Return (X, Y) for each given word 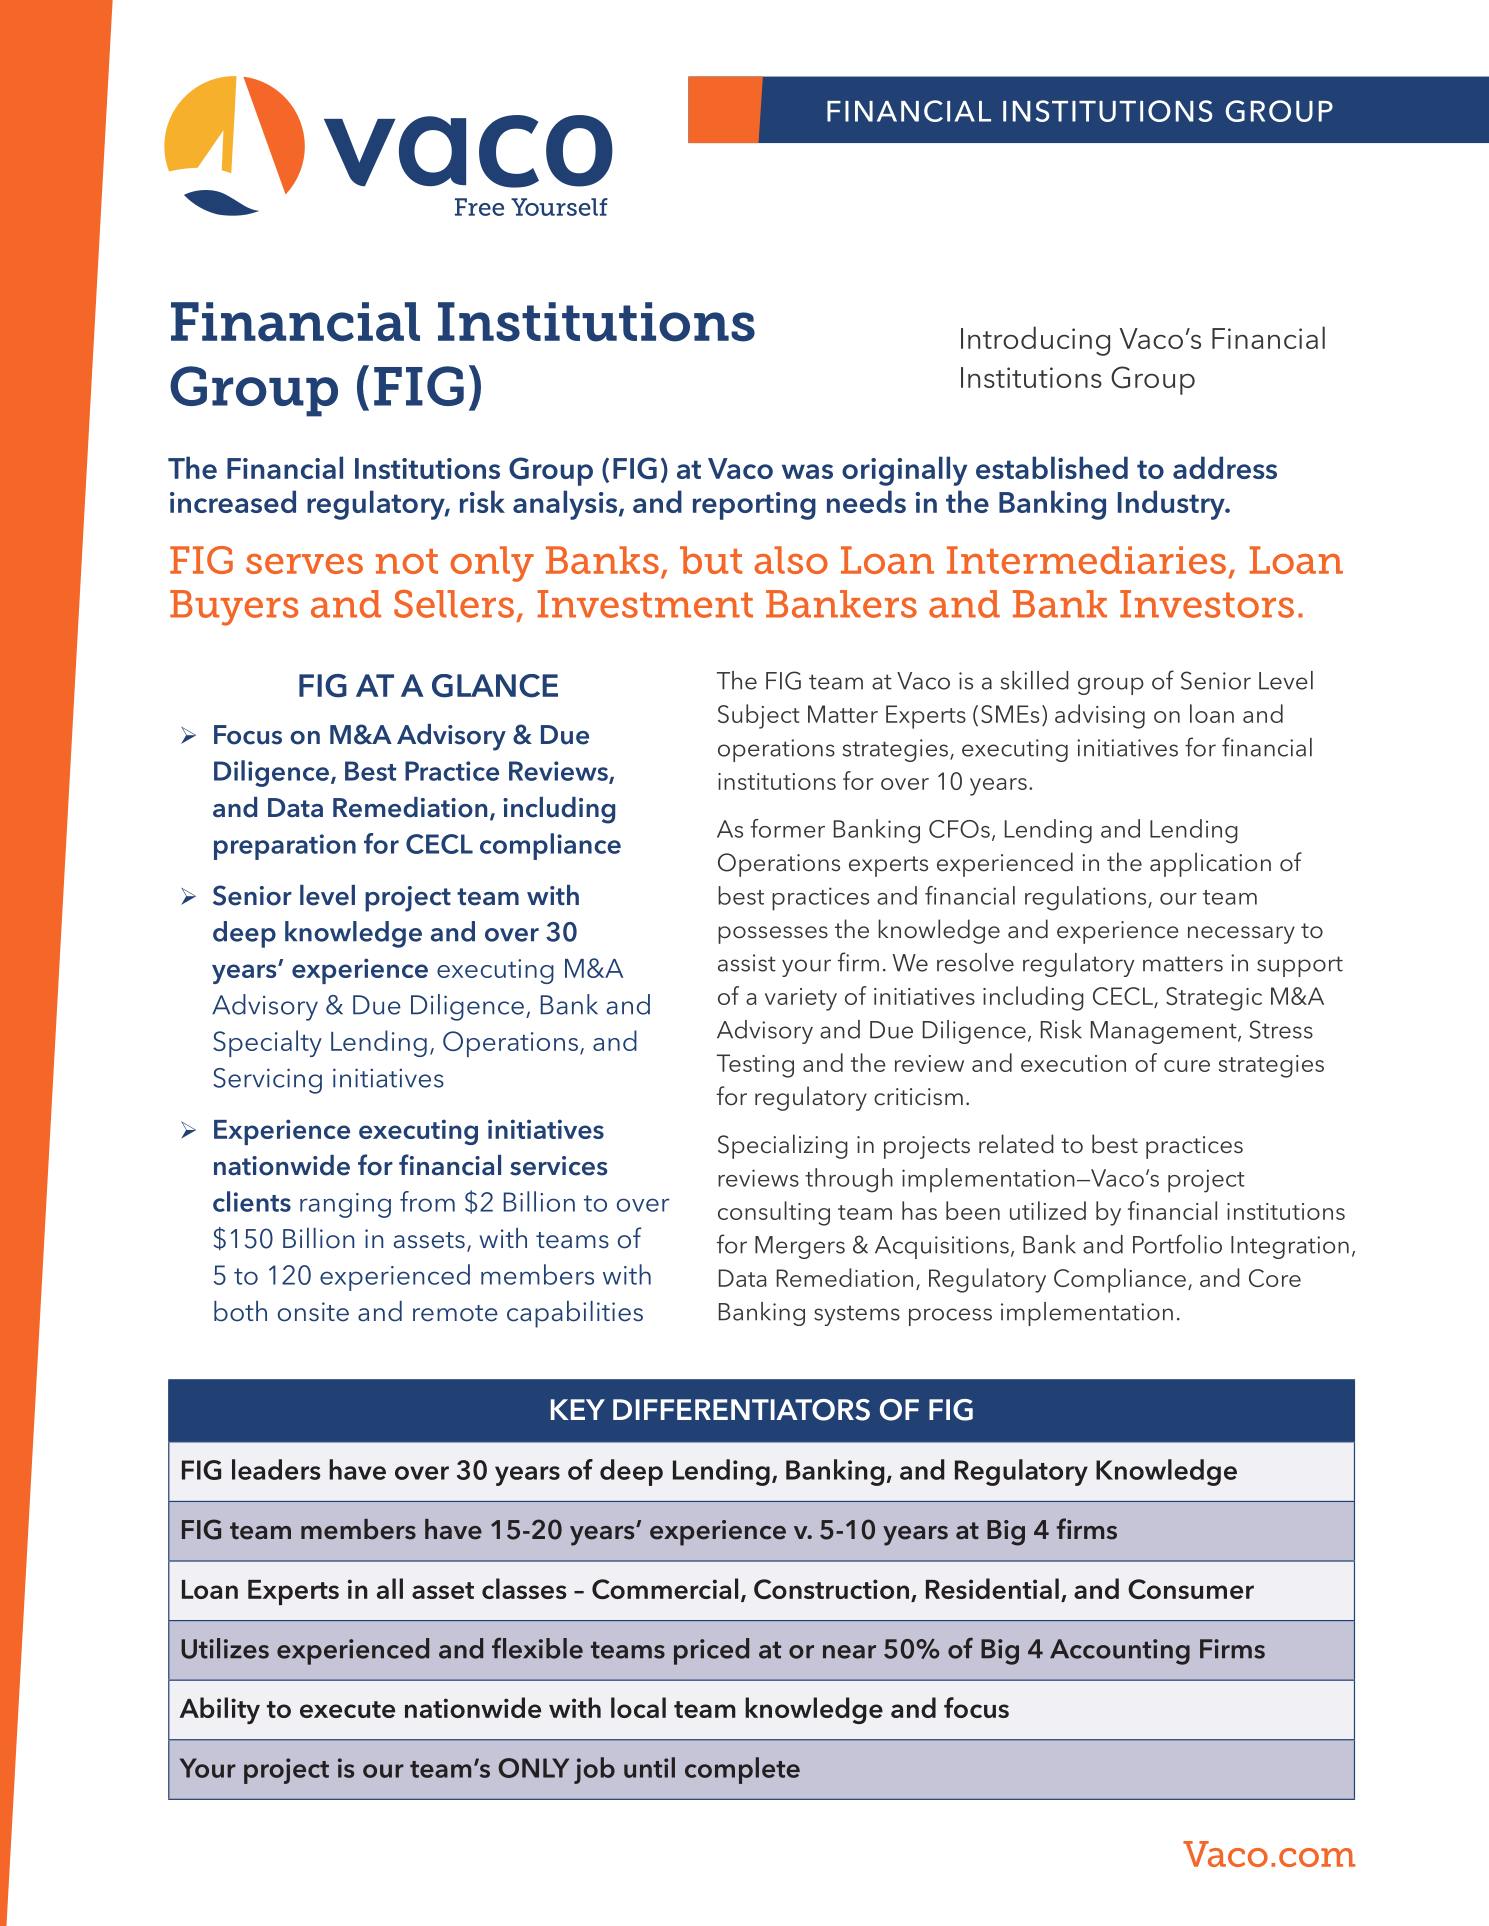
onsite (313, 1312)
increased (233, 501)
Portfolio (1177, 1244)
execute (347, 1709)
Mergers (800, 1247)
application (1210, 864)
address (1225, 467)
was (807, 471)
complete (742, 1770)
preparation (285, 847)
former (788, 828)
